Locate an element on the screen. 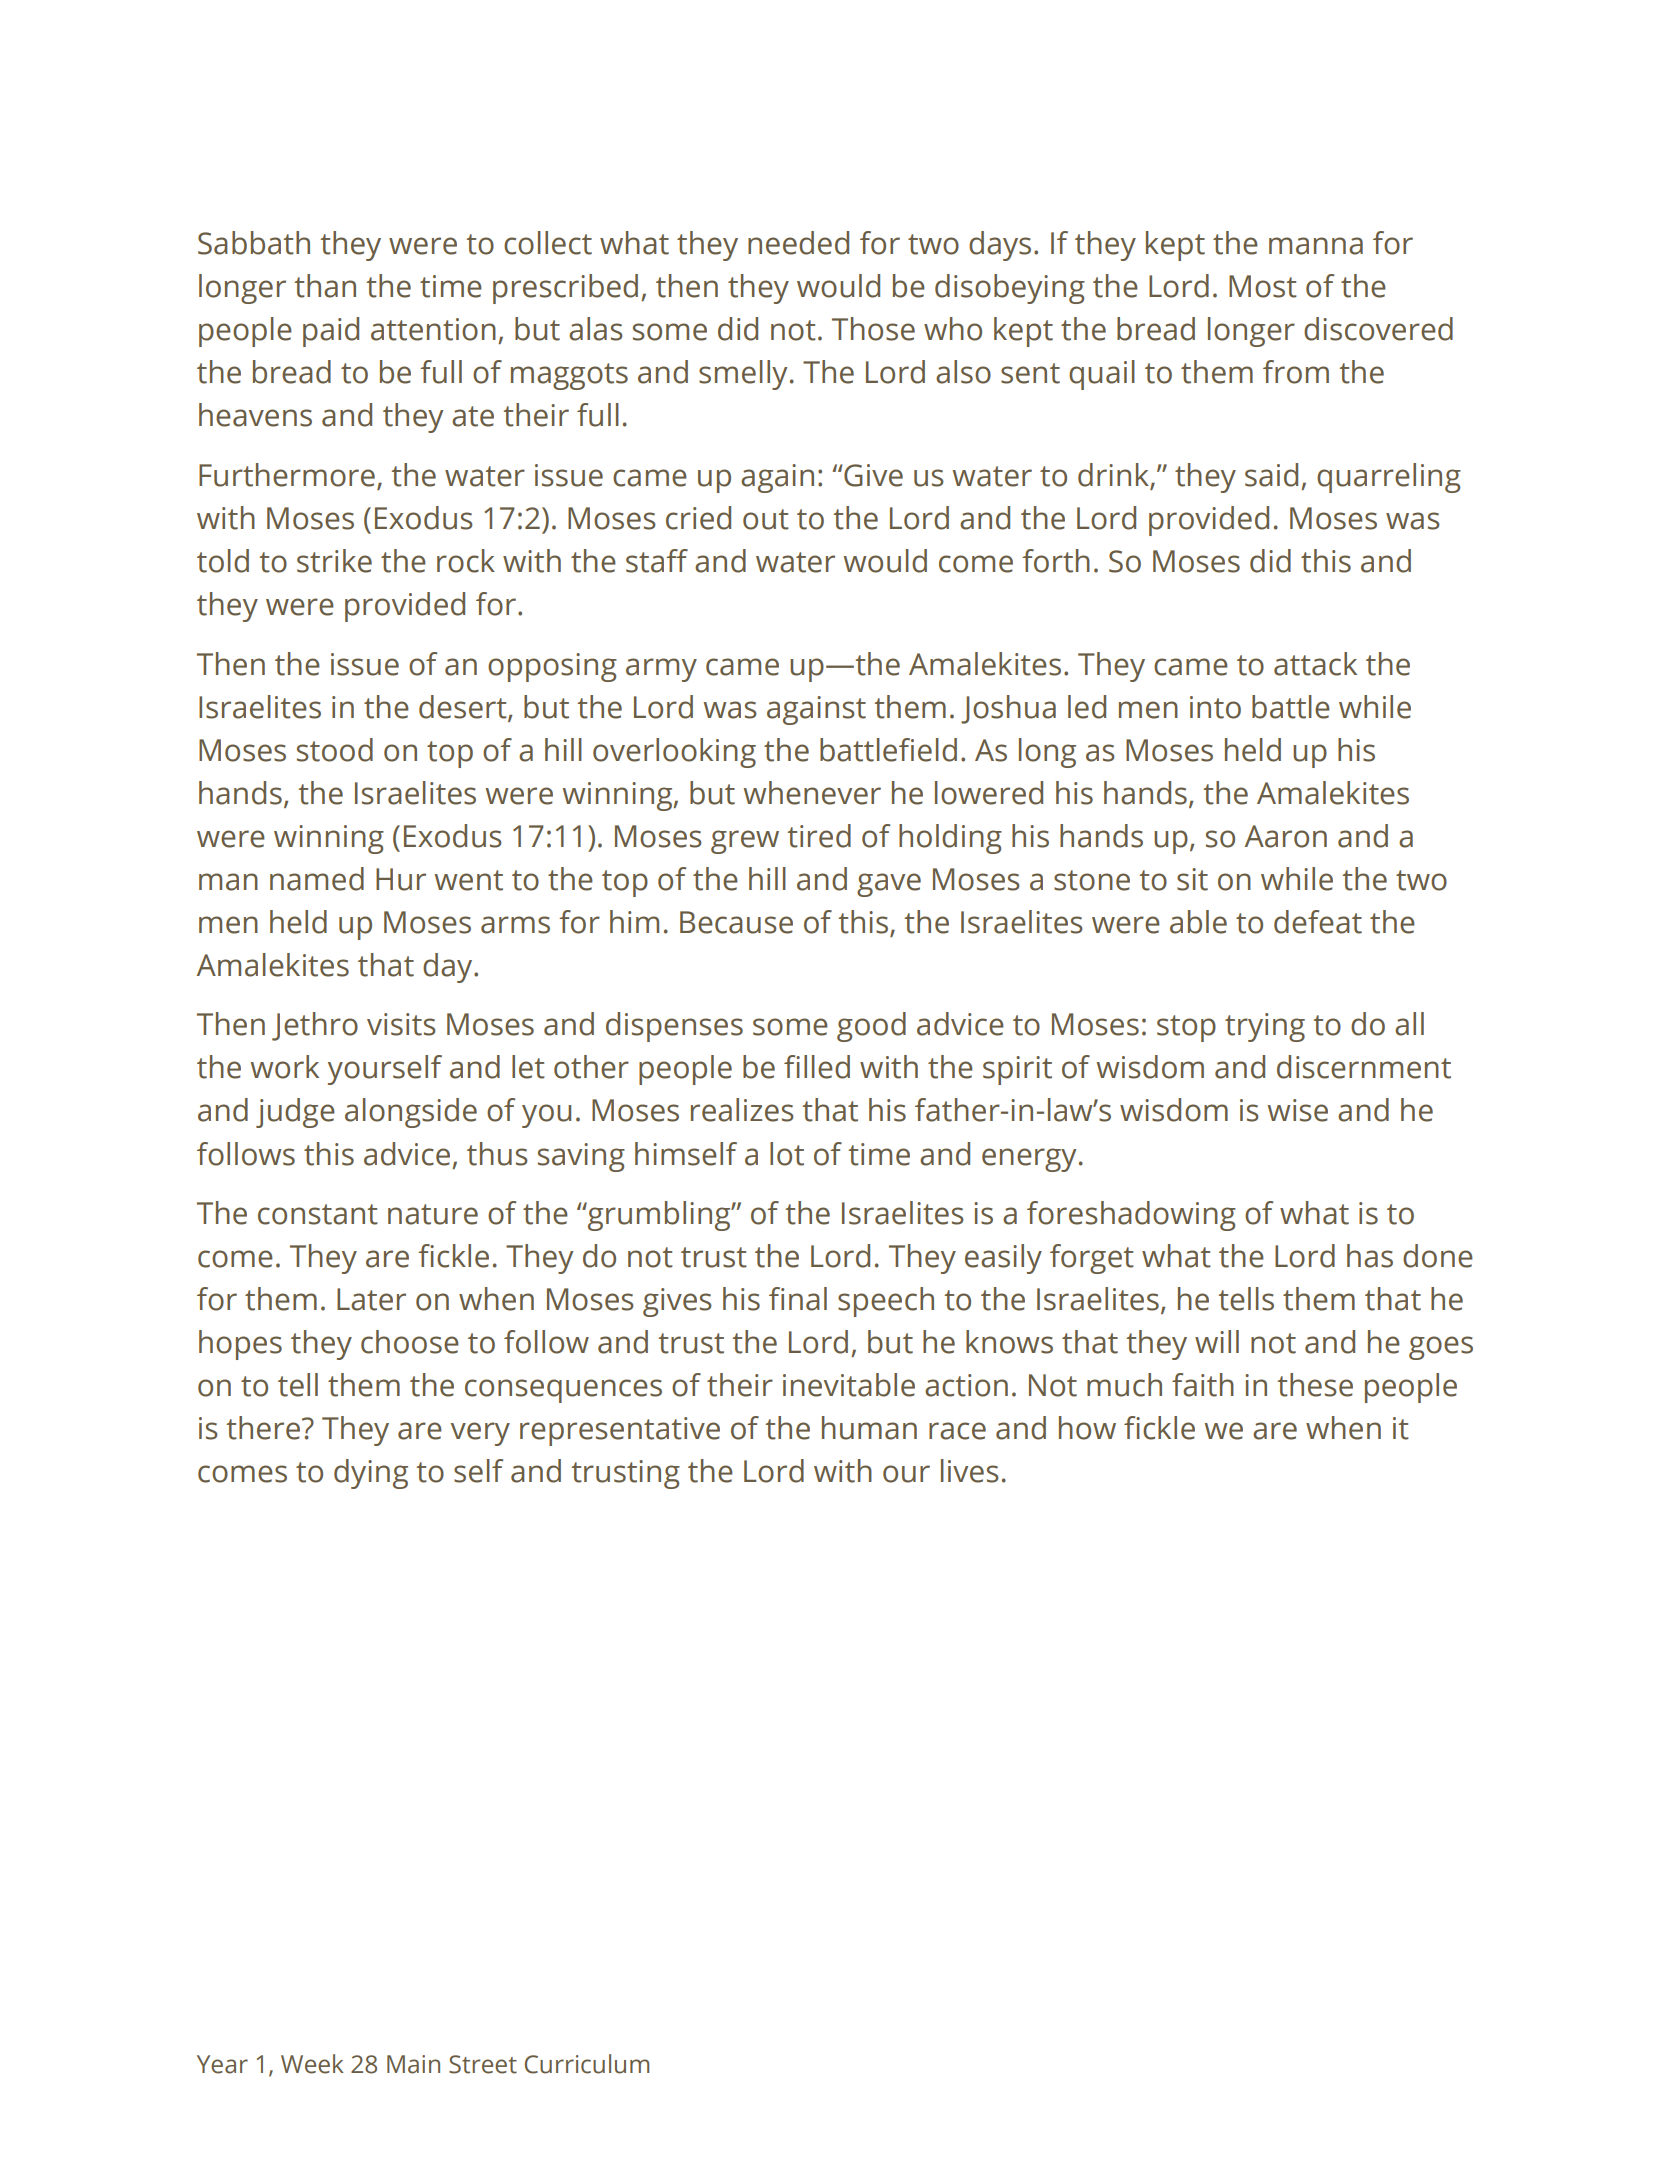 This screenshot has height=2165, width=1673. than is located at coordinates (325, 286).
